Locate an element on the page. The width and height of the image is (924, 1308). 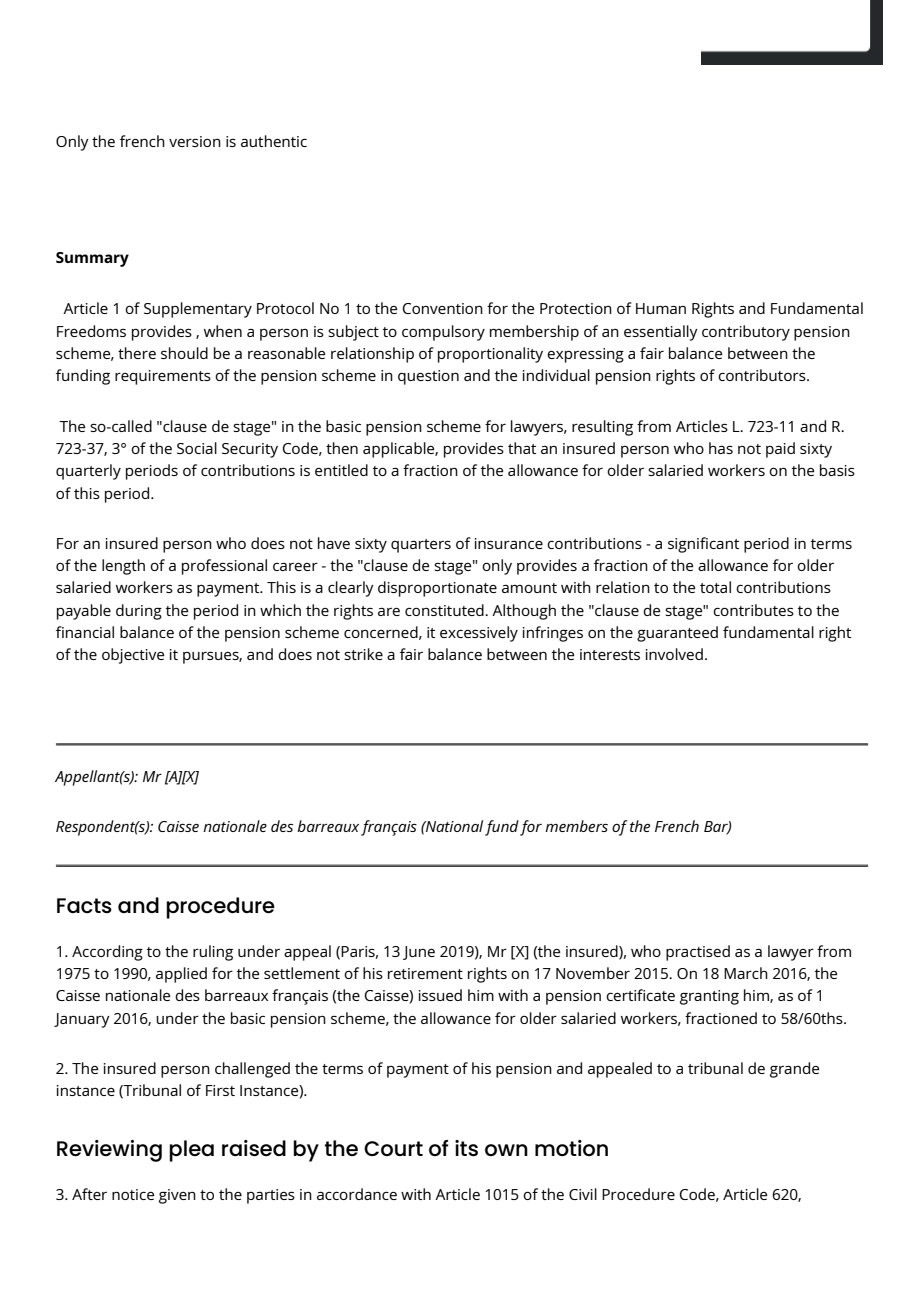
Human is located at coordinates (661, 308).
